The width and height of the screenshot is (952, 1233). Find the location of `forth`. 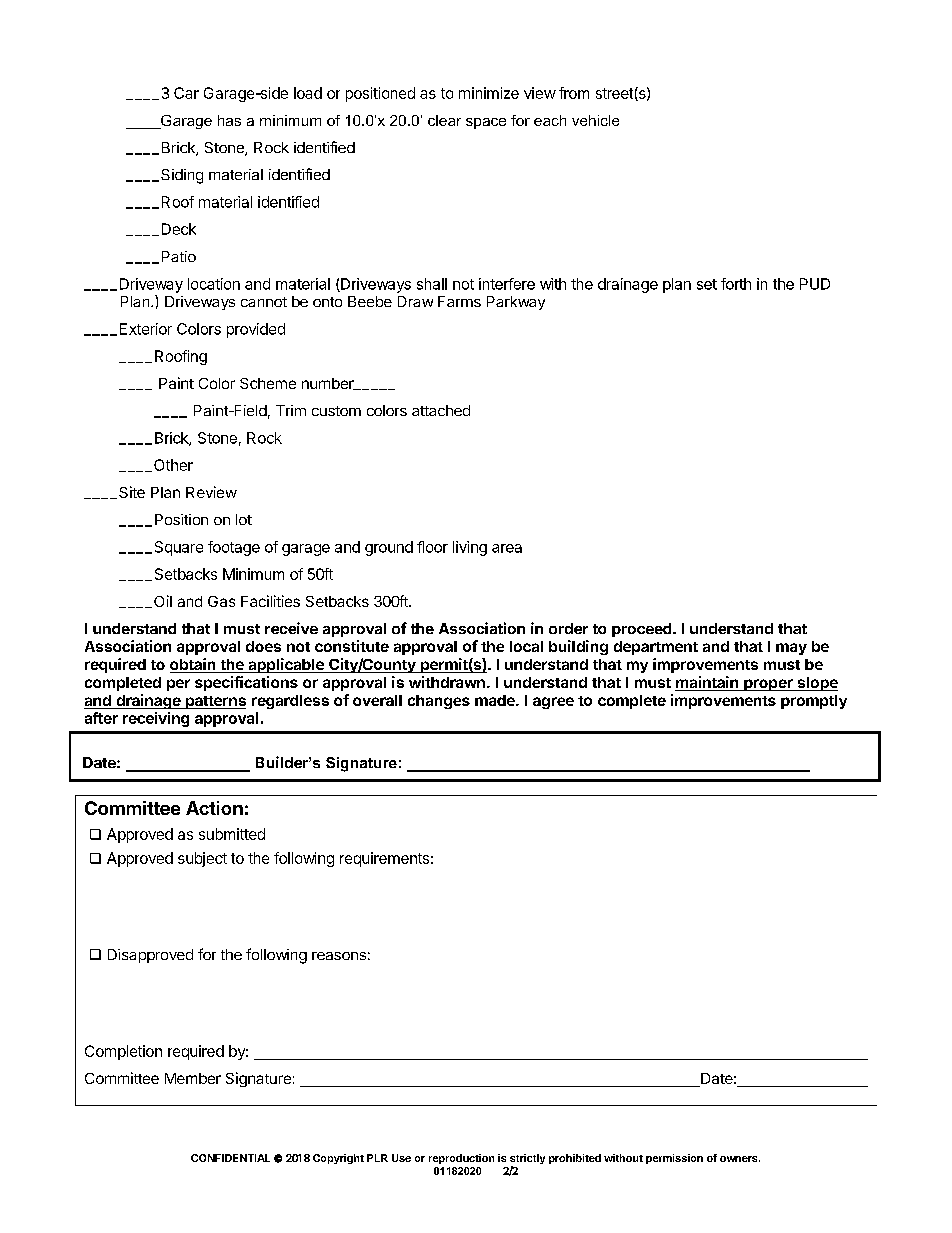

forth is located at coordinates (736, 284).
